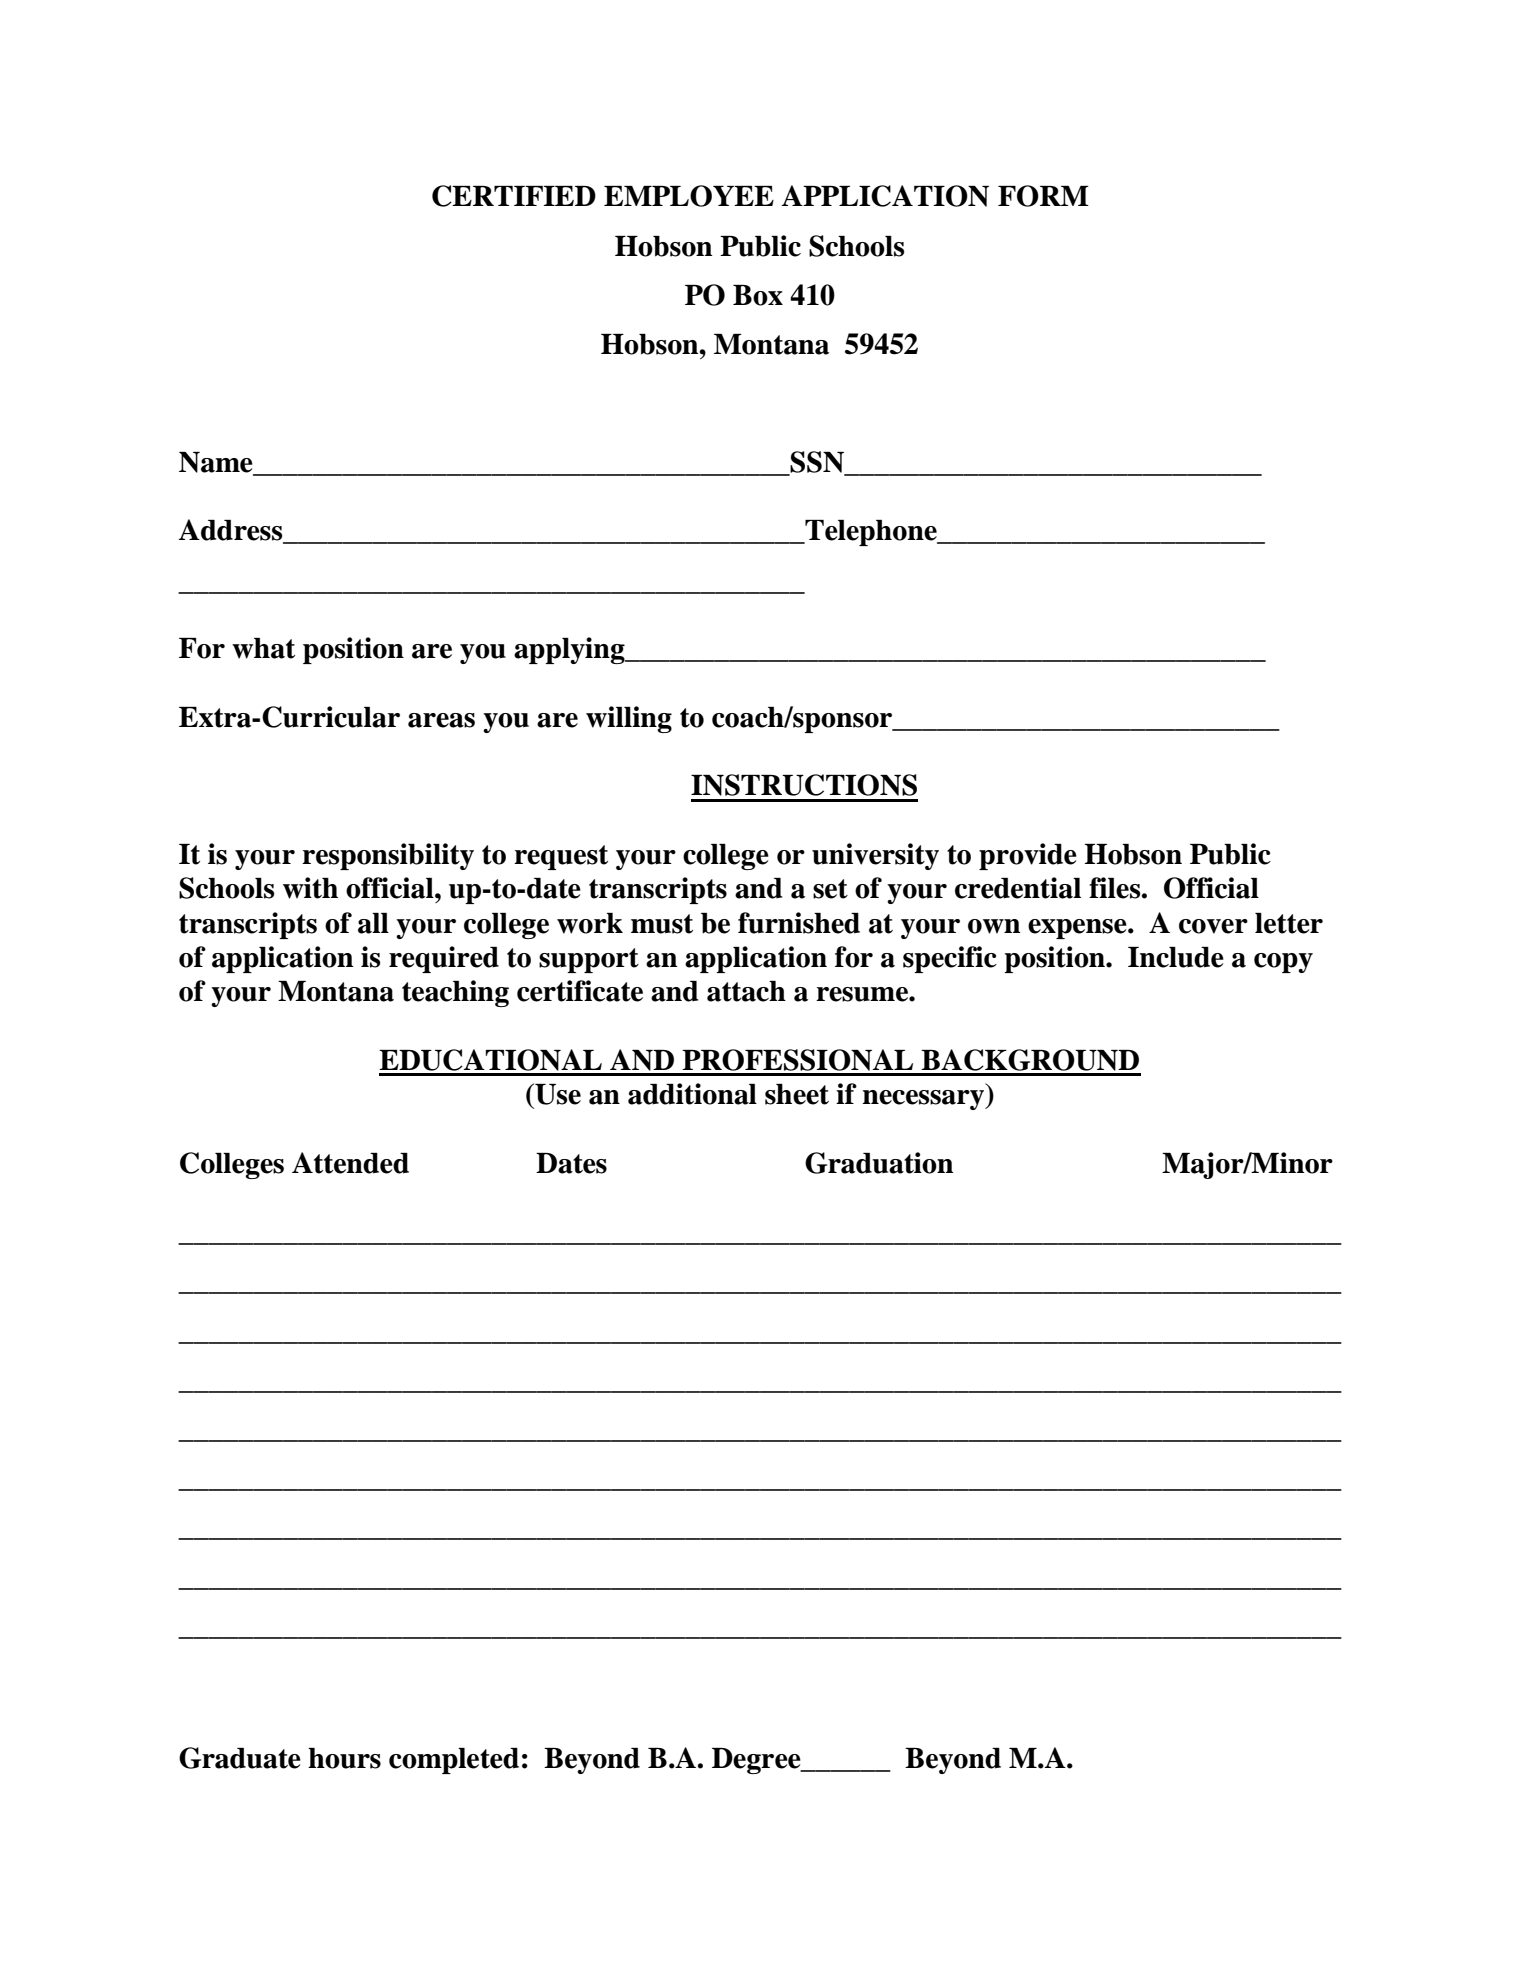 The height and width of the screenshot is (1968, 1520). I want to click on necessary, so click(925, 1100).
